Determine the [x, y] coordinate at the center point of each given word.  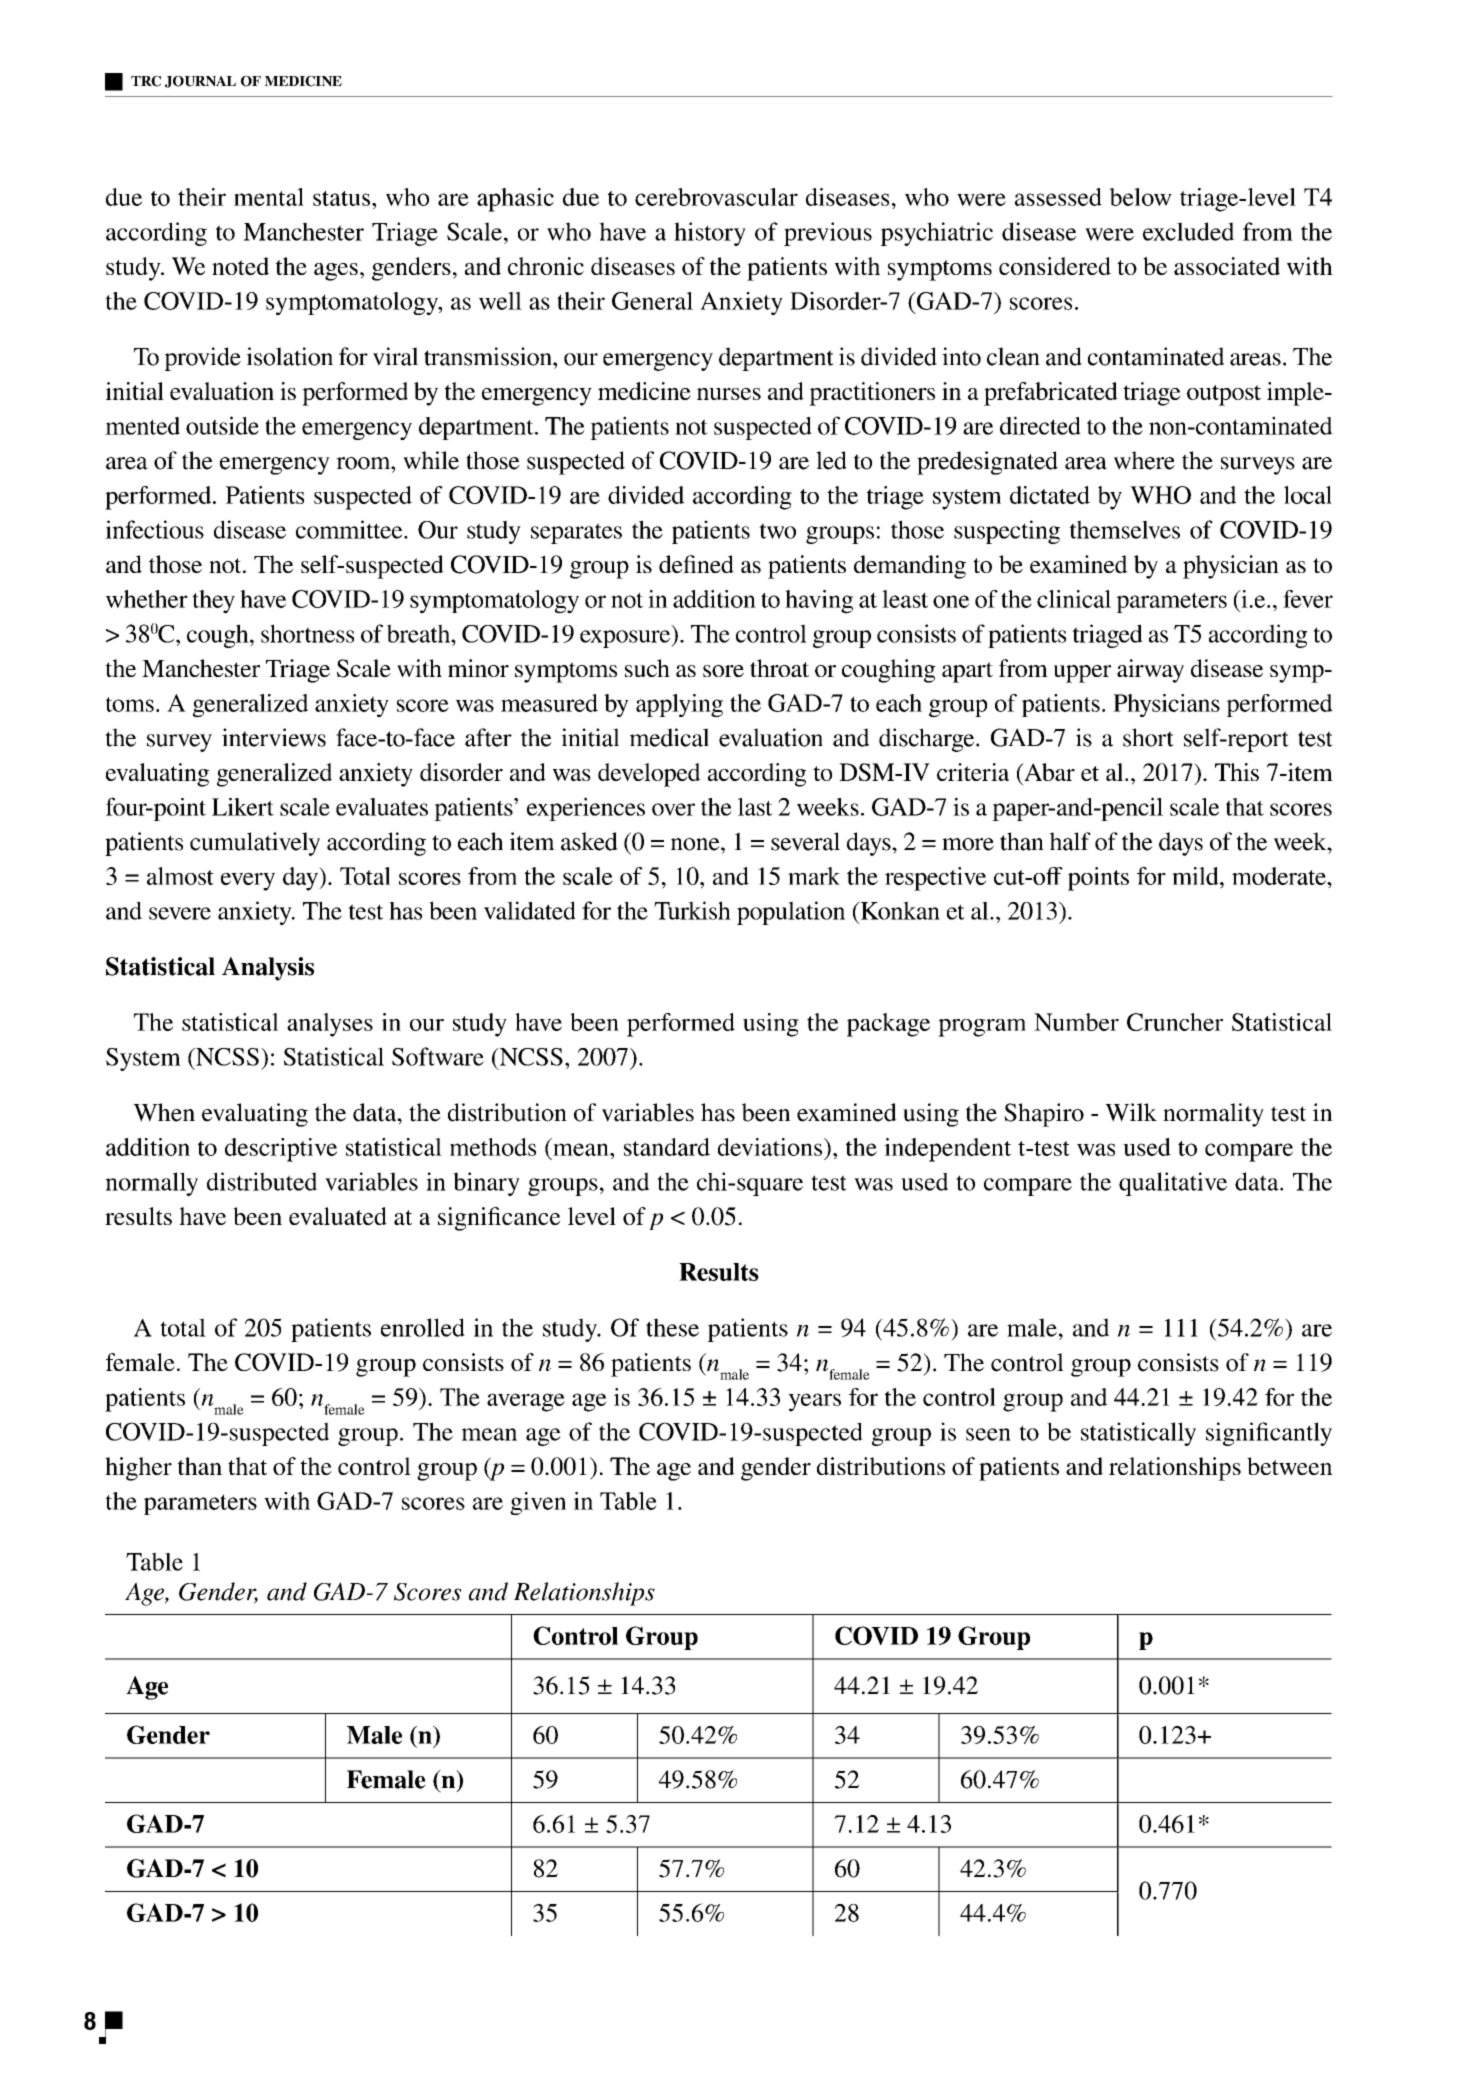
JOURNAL [200, 81]
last [755, 807]
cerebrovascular [716, 197]
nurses [729, 394]
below [1140, 197]
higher [138, 1469]
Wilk [1131, 1112]
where [1144, 460]
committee [350, 529]
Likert [243, 807]
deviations [771, 1147]
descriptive [281, 1150]
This [1237, 772]
